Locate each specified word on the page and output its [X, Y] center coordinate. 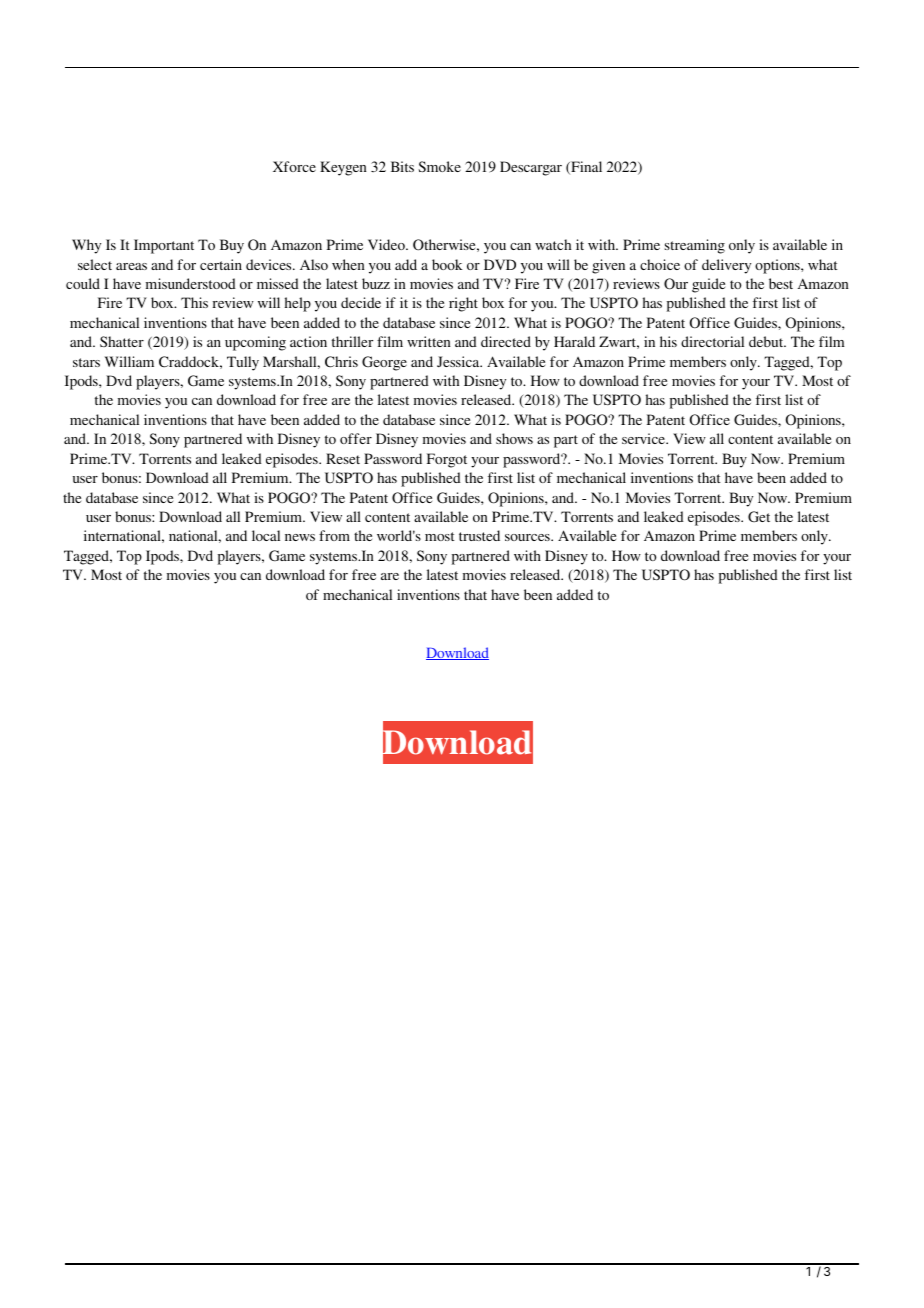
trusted [479, 535]
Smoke [439, 166]
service [644, 438]
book [447, 264]
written [429, 341]
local [266, 535]
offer [356, 438]
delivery [726, 266]
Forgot [447, 460]
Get [759, 516]
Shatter [122, 341]
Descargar [531, 168]
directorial [712, 341]
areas [131, 266]
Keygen [343, 168]
